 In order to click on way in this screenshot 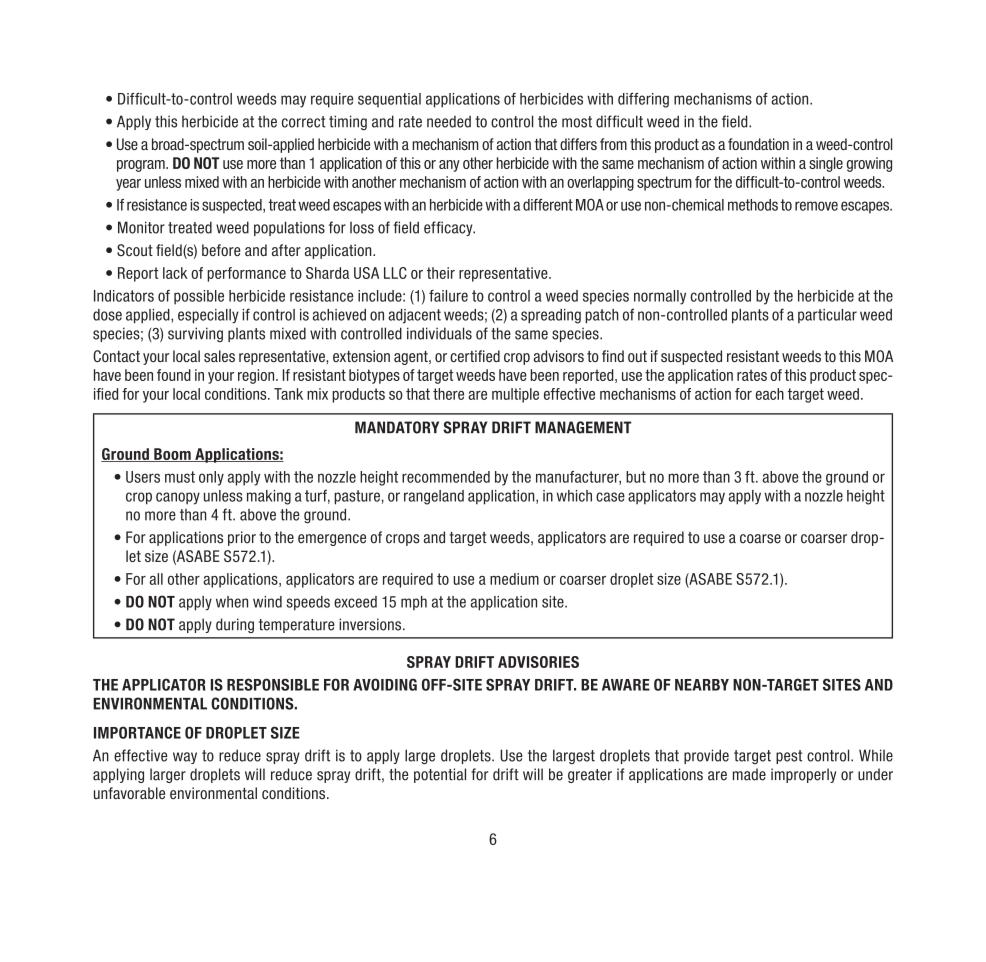, I will do `click(185, 758)`.
